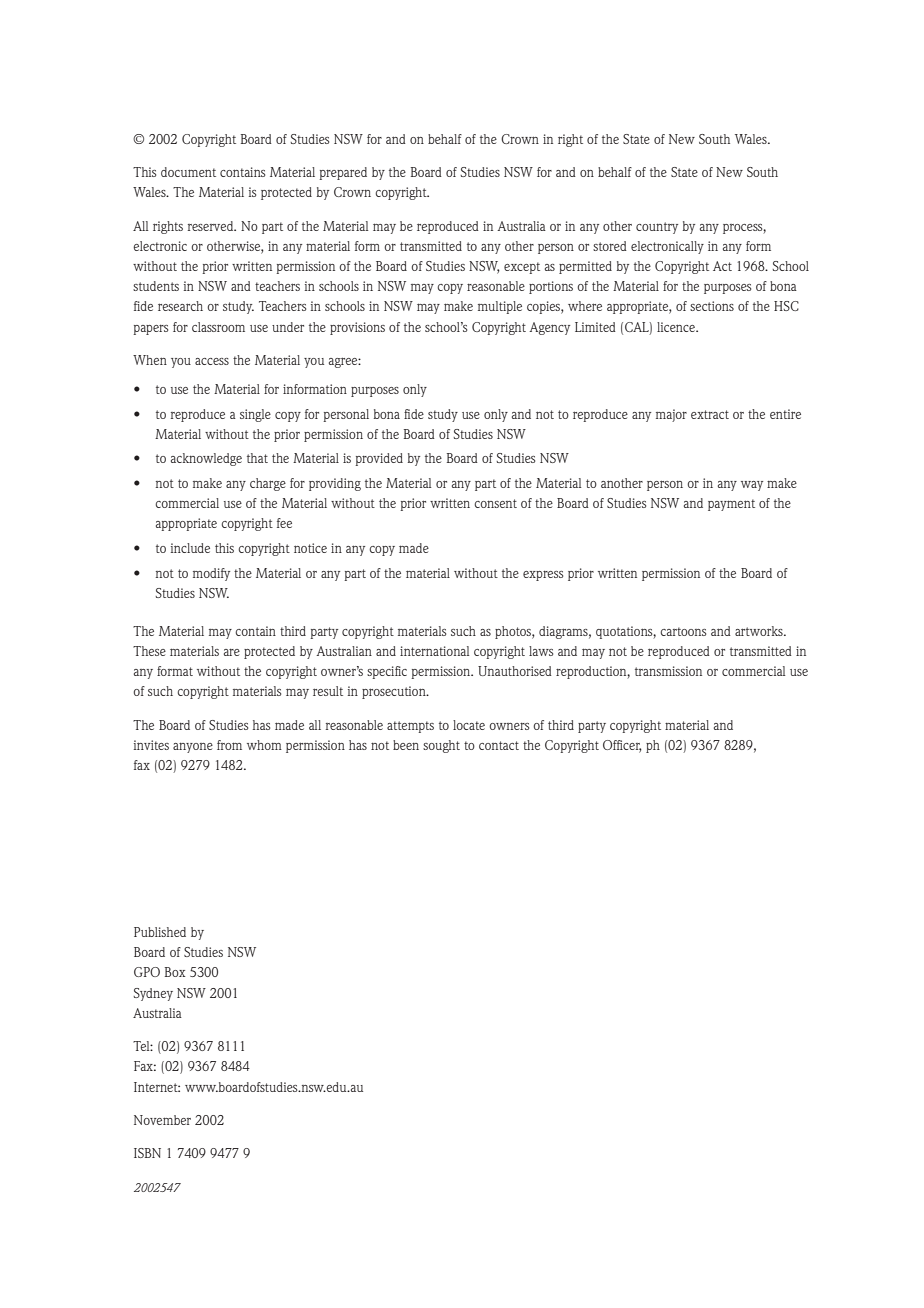  Describe the element at coordinates (495, 503) in the screenshot. I see `consent` at that location.
